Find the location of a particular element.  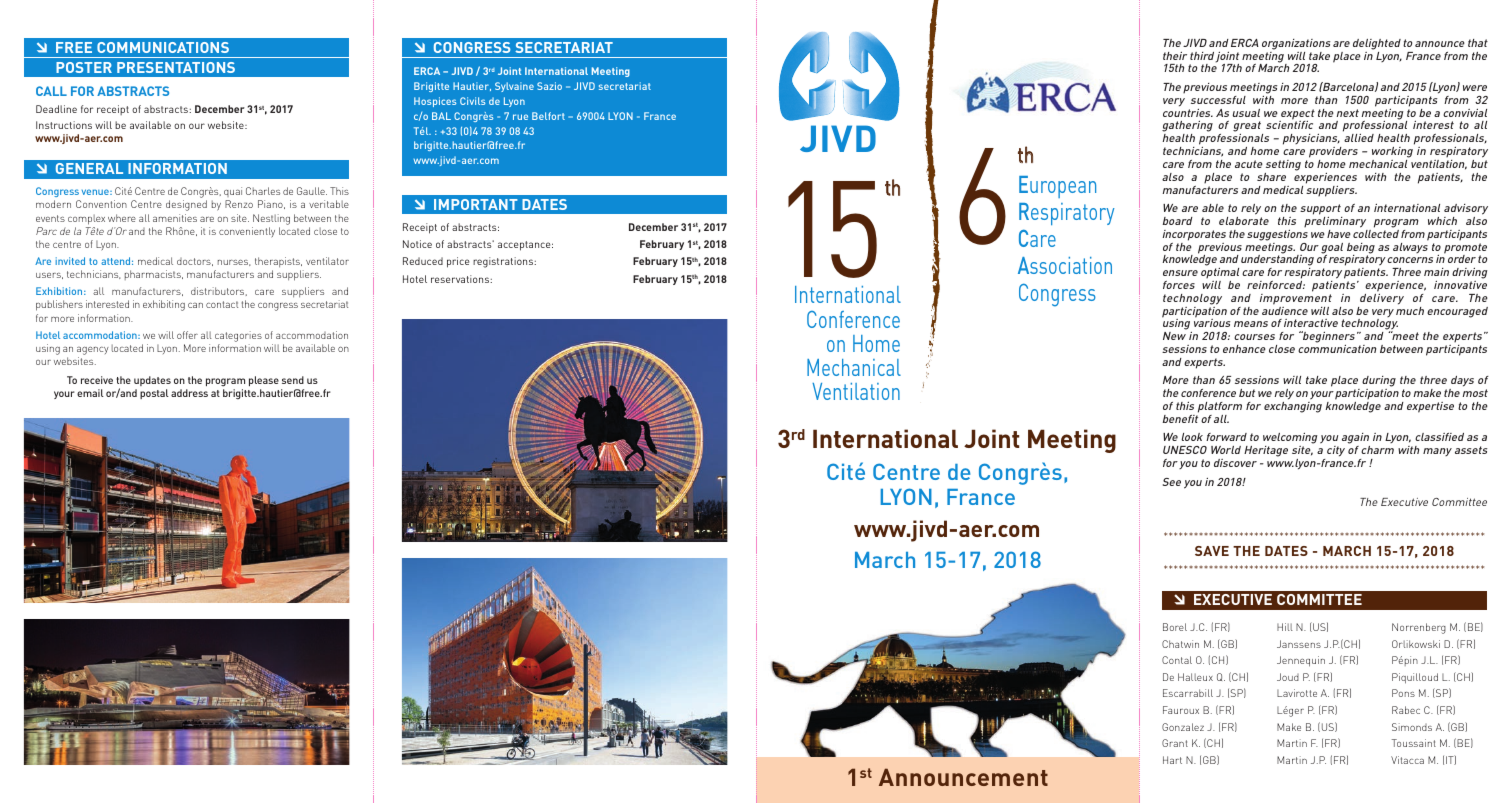

Belfort is located at coordinates (548, 116).
